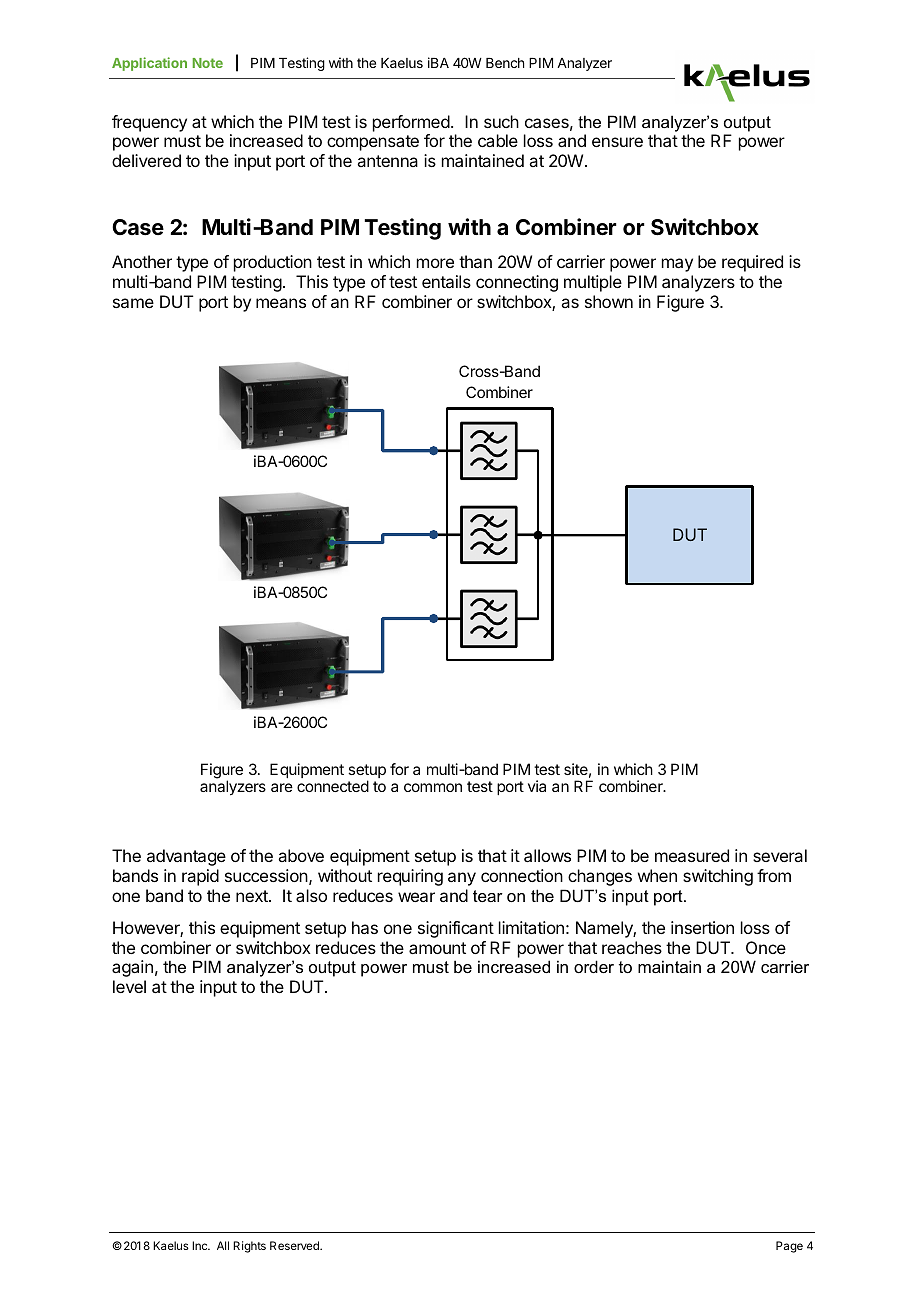  What do you see at coordinates (208, 63) in the page?
I see `Note` at bounding box center [208, 63].
